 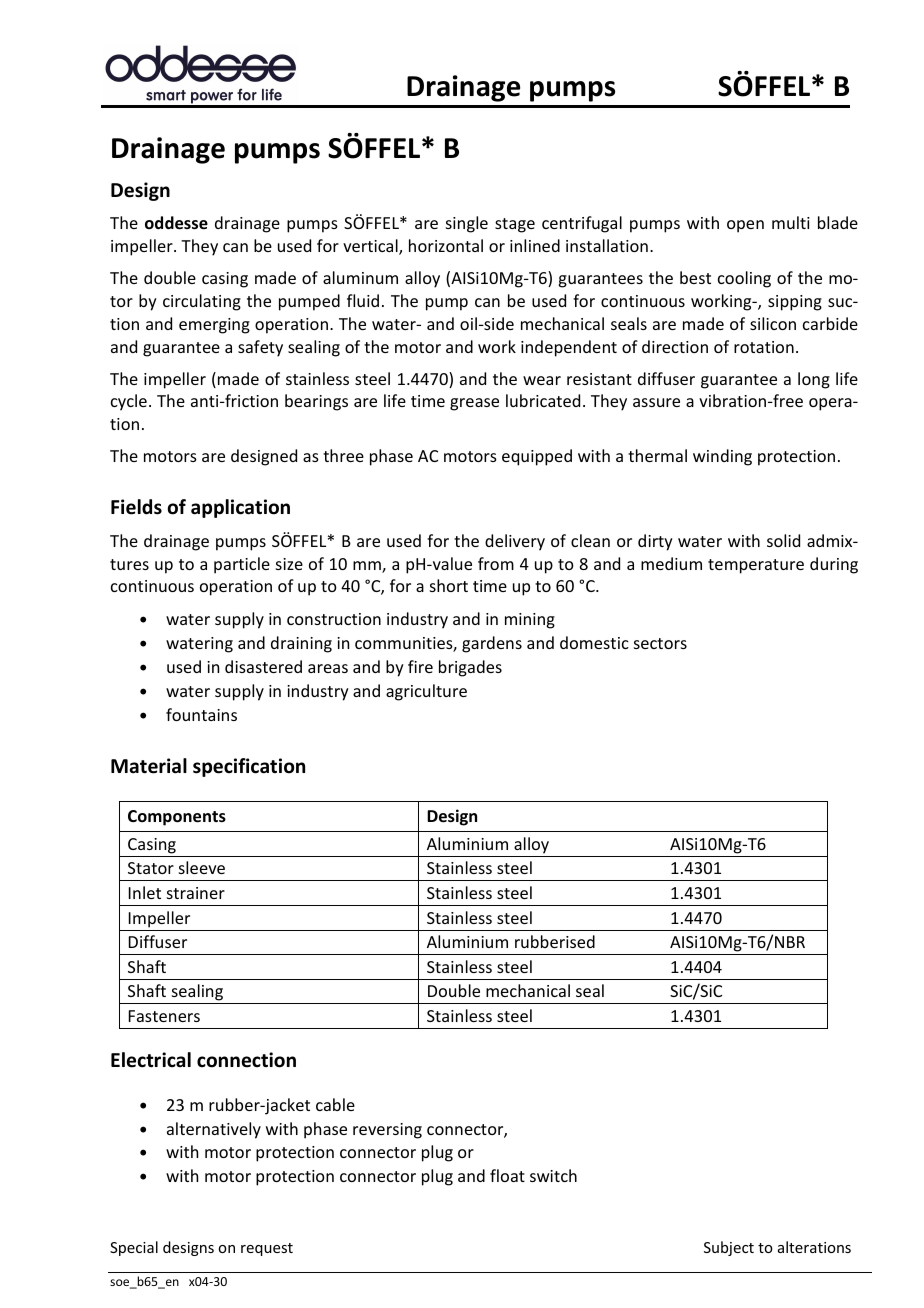 What do you see at coordinates (660, 643) in the page?
I see `sectors` at bounding box center [660, 643].
